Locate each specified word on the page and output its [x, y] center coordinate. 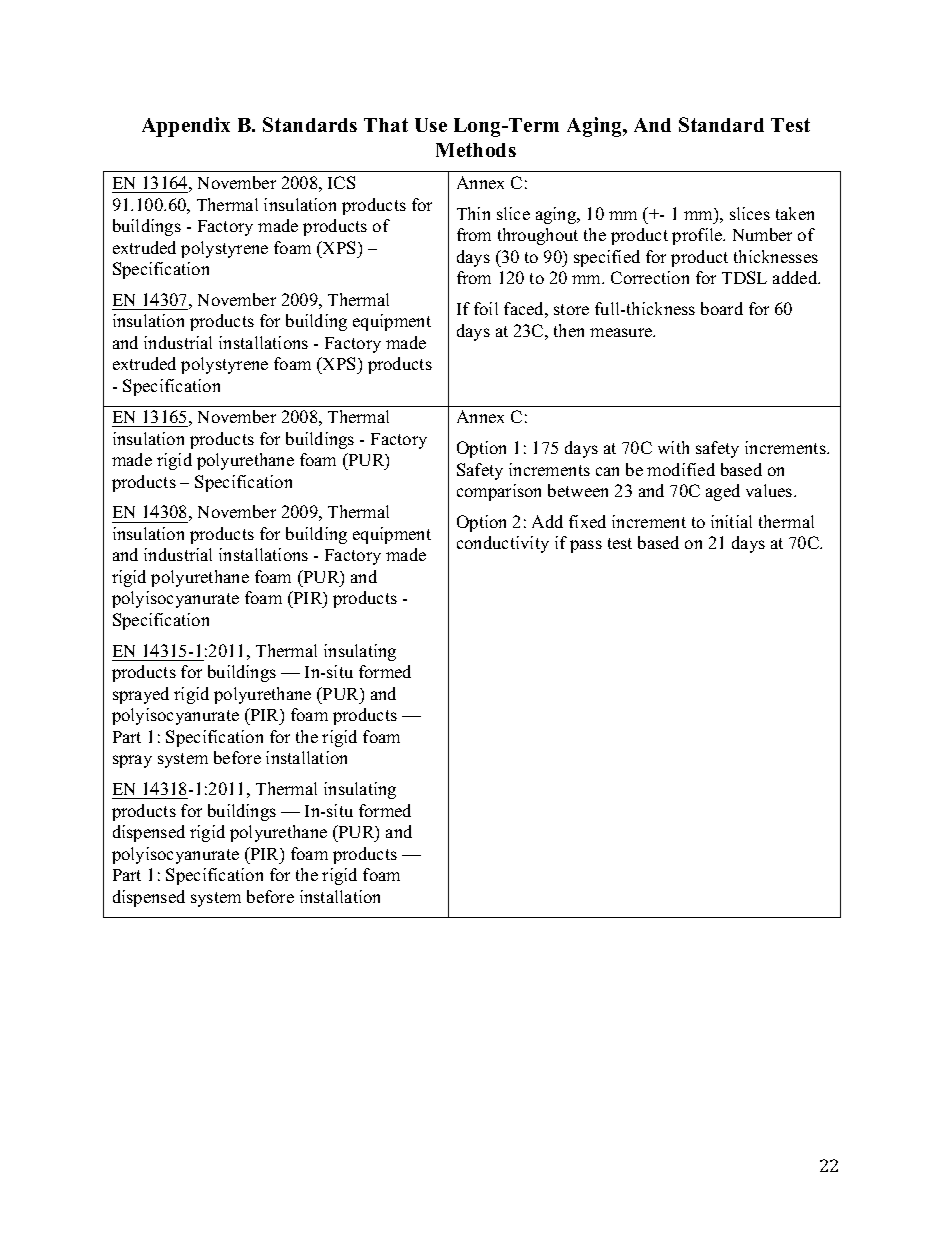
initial [731, 521]
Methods [476, 150]
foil [486, 308]
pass [586, 546]
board [722, 308]
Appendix [186, 127]
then [569, 330]
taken [795, 213]
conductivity [503, 544]
